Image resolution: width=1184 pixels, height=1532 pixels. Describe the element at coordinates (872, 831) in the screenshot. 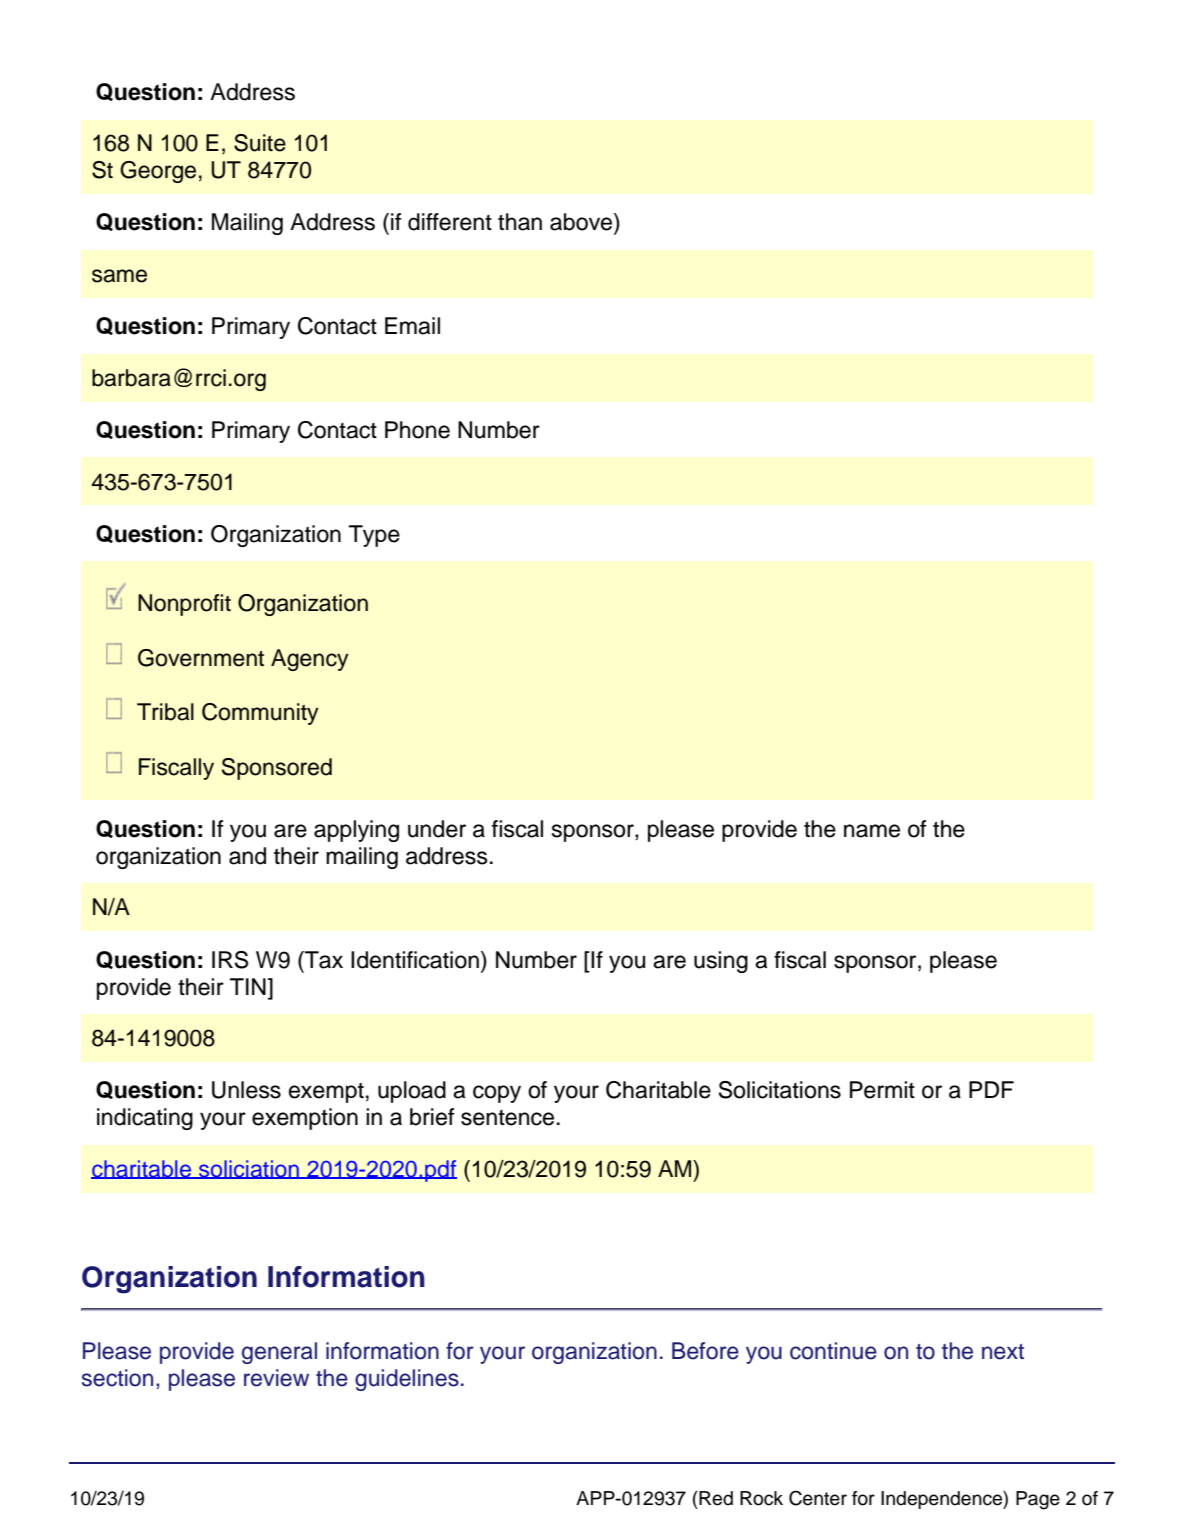

I see `name` at that location.
